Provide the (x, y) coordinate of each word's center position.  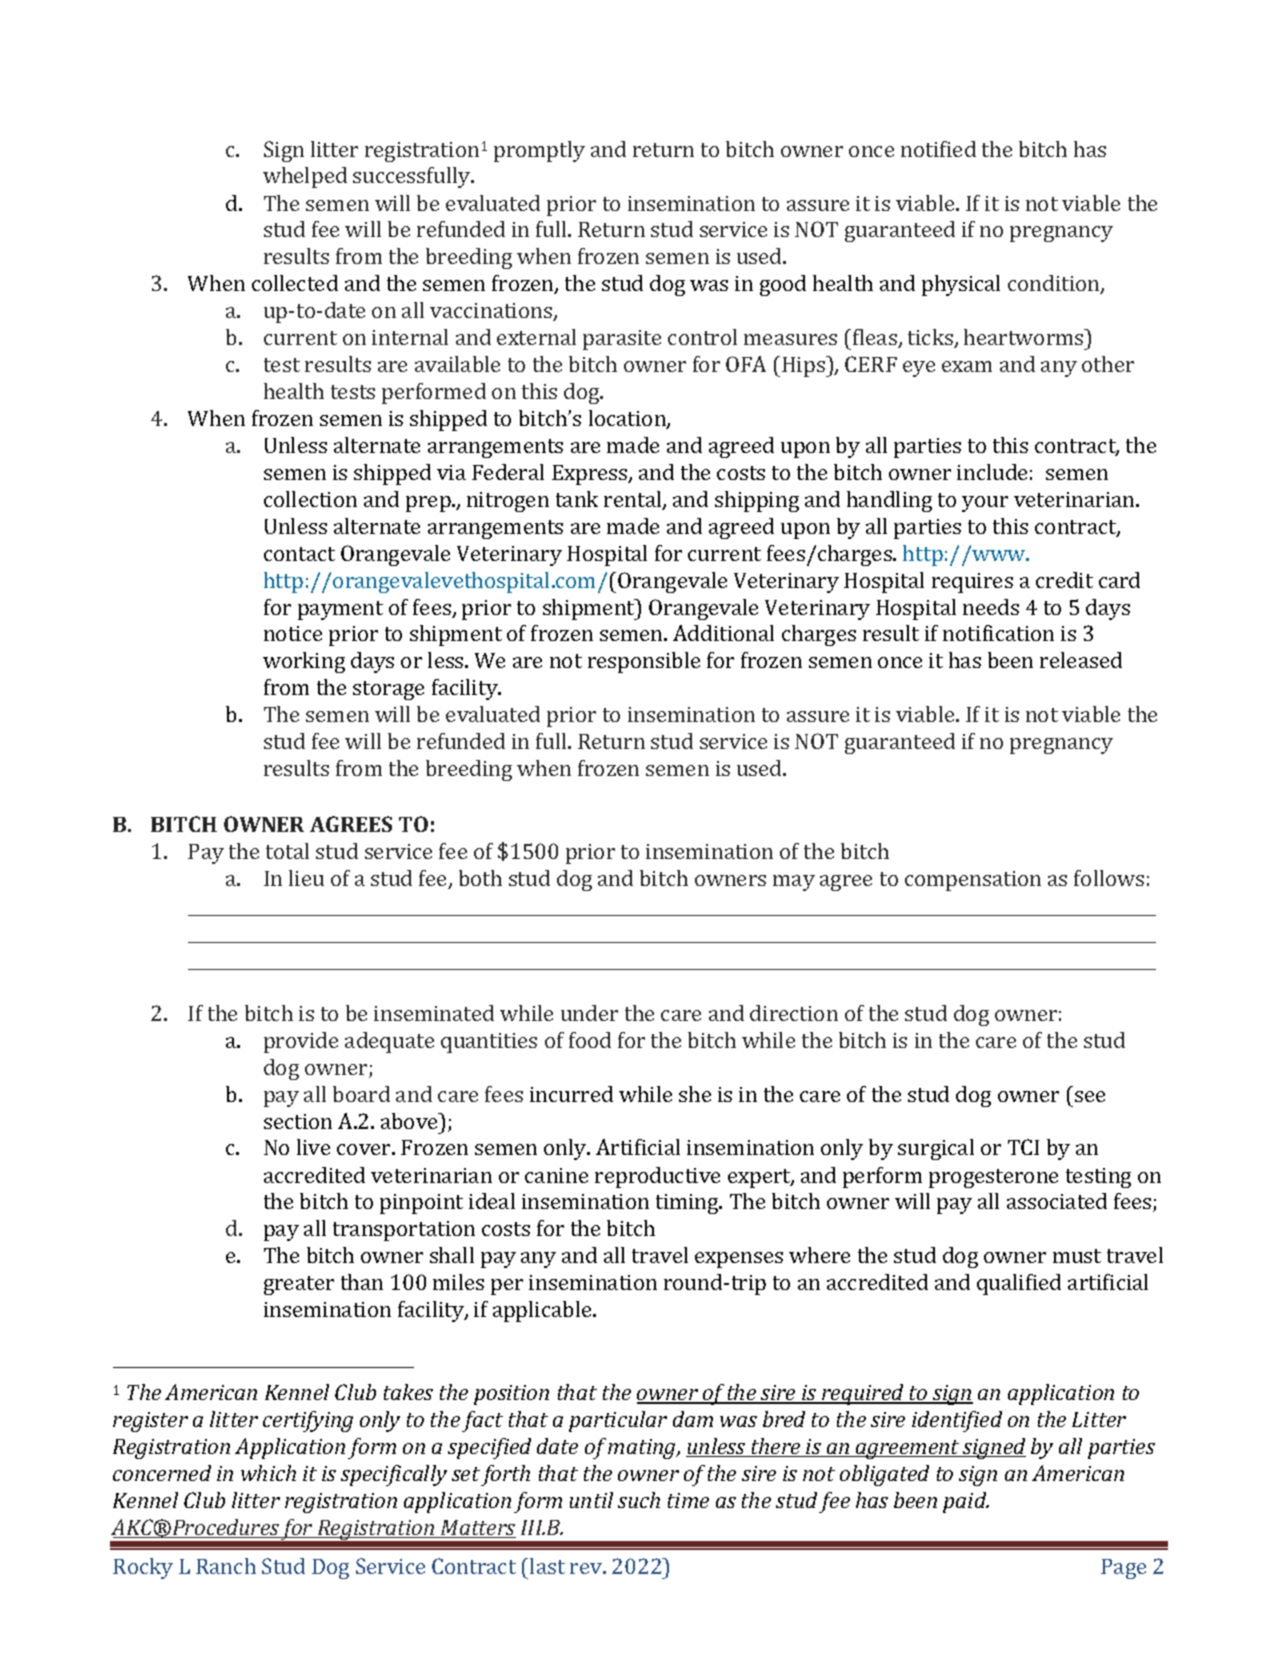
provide (301, 1042)
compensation (973, 881)
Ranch (226, 1566)
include (992, 472)
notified (938, 149)
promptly (539, 151)
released (1081, 660)
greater (299, 1285)
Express (591, 475)
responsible (644, 662)
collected (295, 283)
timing (688, 1204)
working (304, 662)
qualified (1019, 1284)
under (589, 1013)
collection (310, 499)
